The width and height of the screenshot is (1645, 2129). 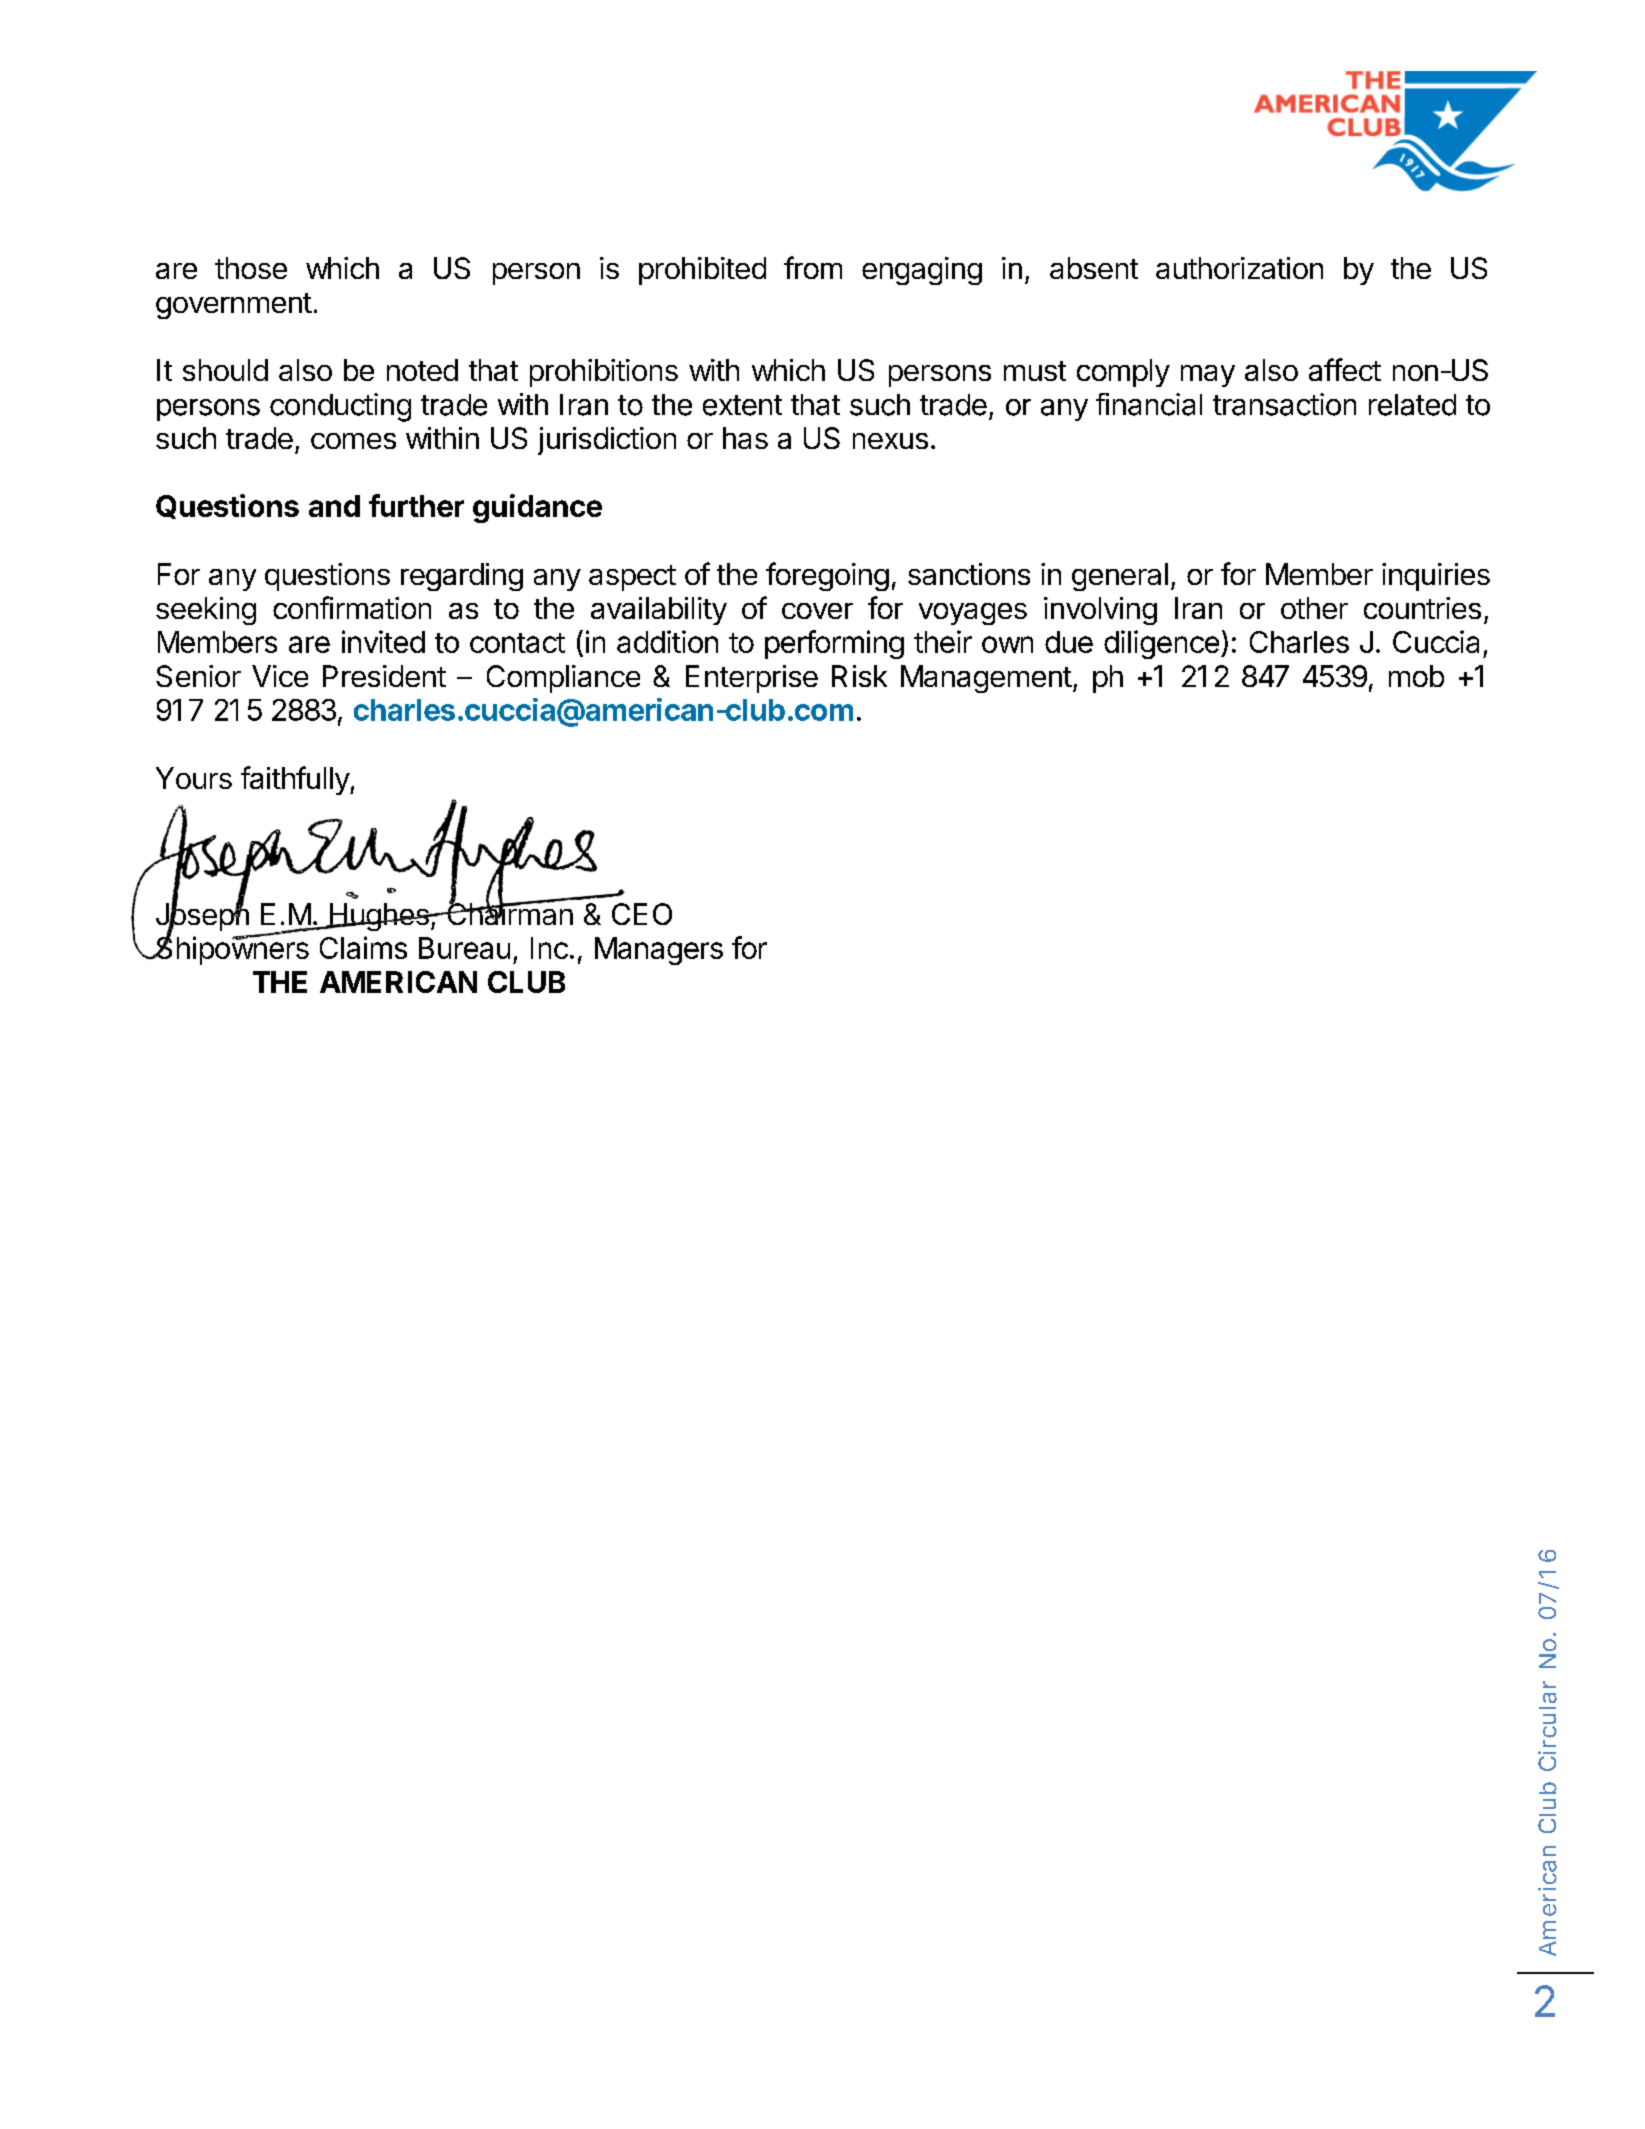 What do you see at coordinates (1416, 676) in the screenshot?
I see `mob` at bounding box center [1416, 676].
